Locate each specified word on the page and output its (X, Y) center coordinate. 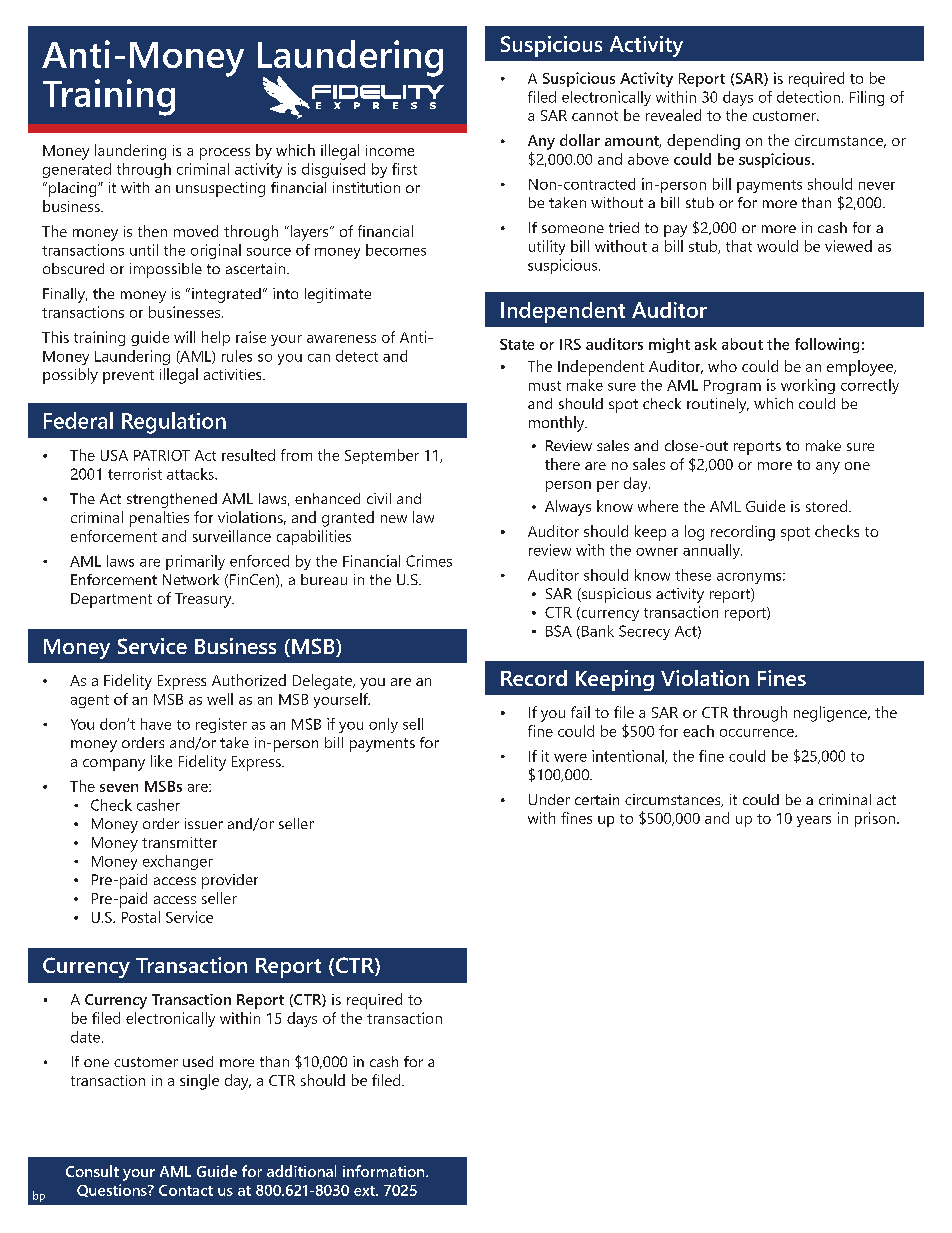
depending (703, 142)
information (385, 1171)
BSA (559, 631)
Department (111, 600)
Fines (782, 678)
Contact (186, 1190)
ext (365, 1191)
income (390, 150)
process (225, 154)
